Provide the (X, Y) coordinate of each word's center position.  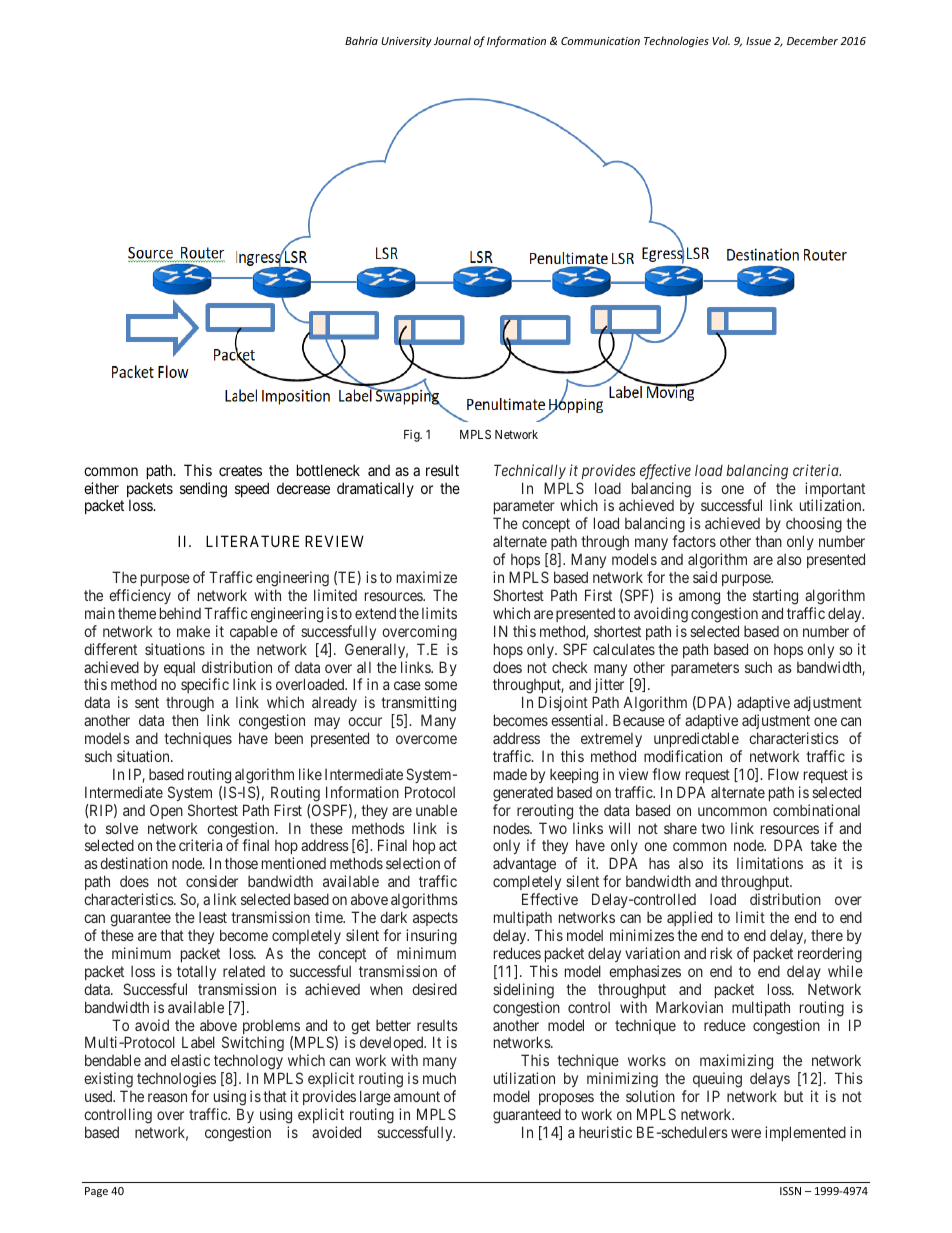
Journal (452, 40)
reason (167, 1097)
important (835, 491)
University (406, 42)
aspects (435, 921)
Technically (530, 471)
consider (212, 881)
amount (417, 1096)
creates (240, 470)
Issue (758, 41)
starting (775, 597)
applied (689, 920)
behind (180, 613)
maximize (427, 577)
